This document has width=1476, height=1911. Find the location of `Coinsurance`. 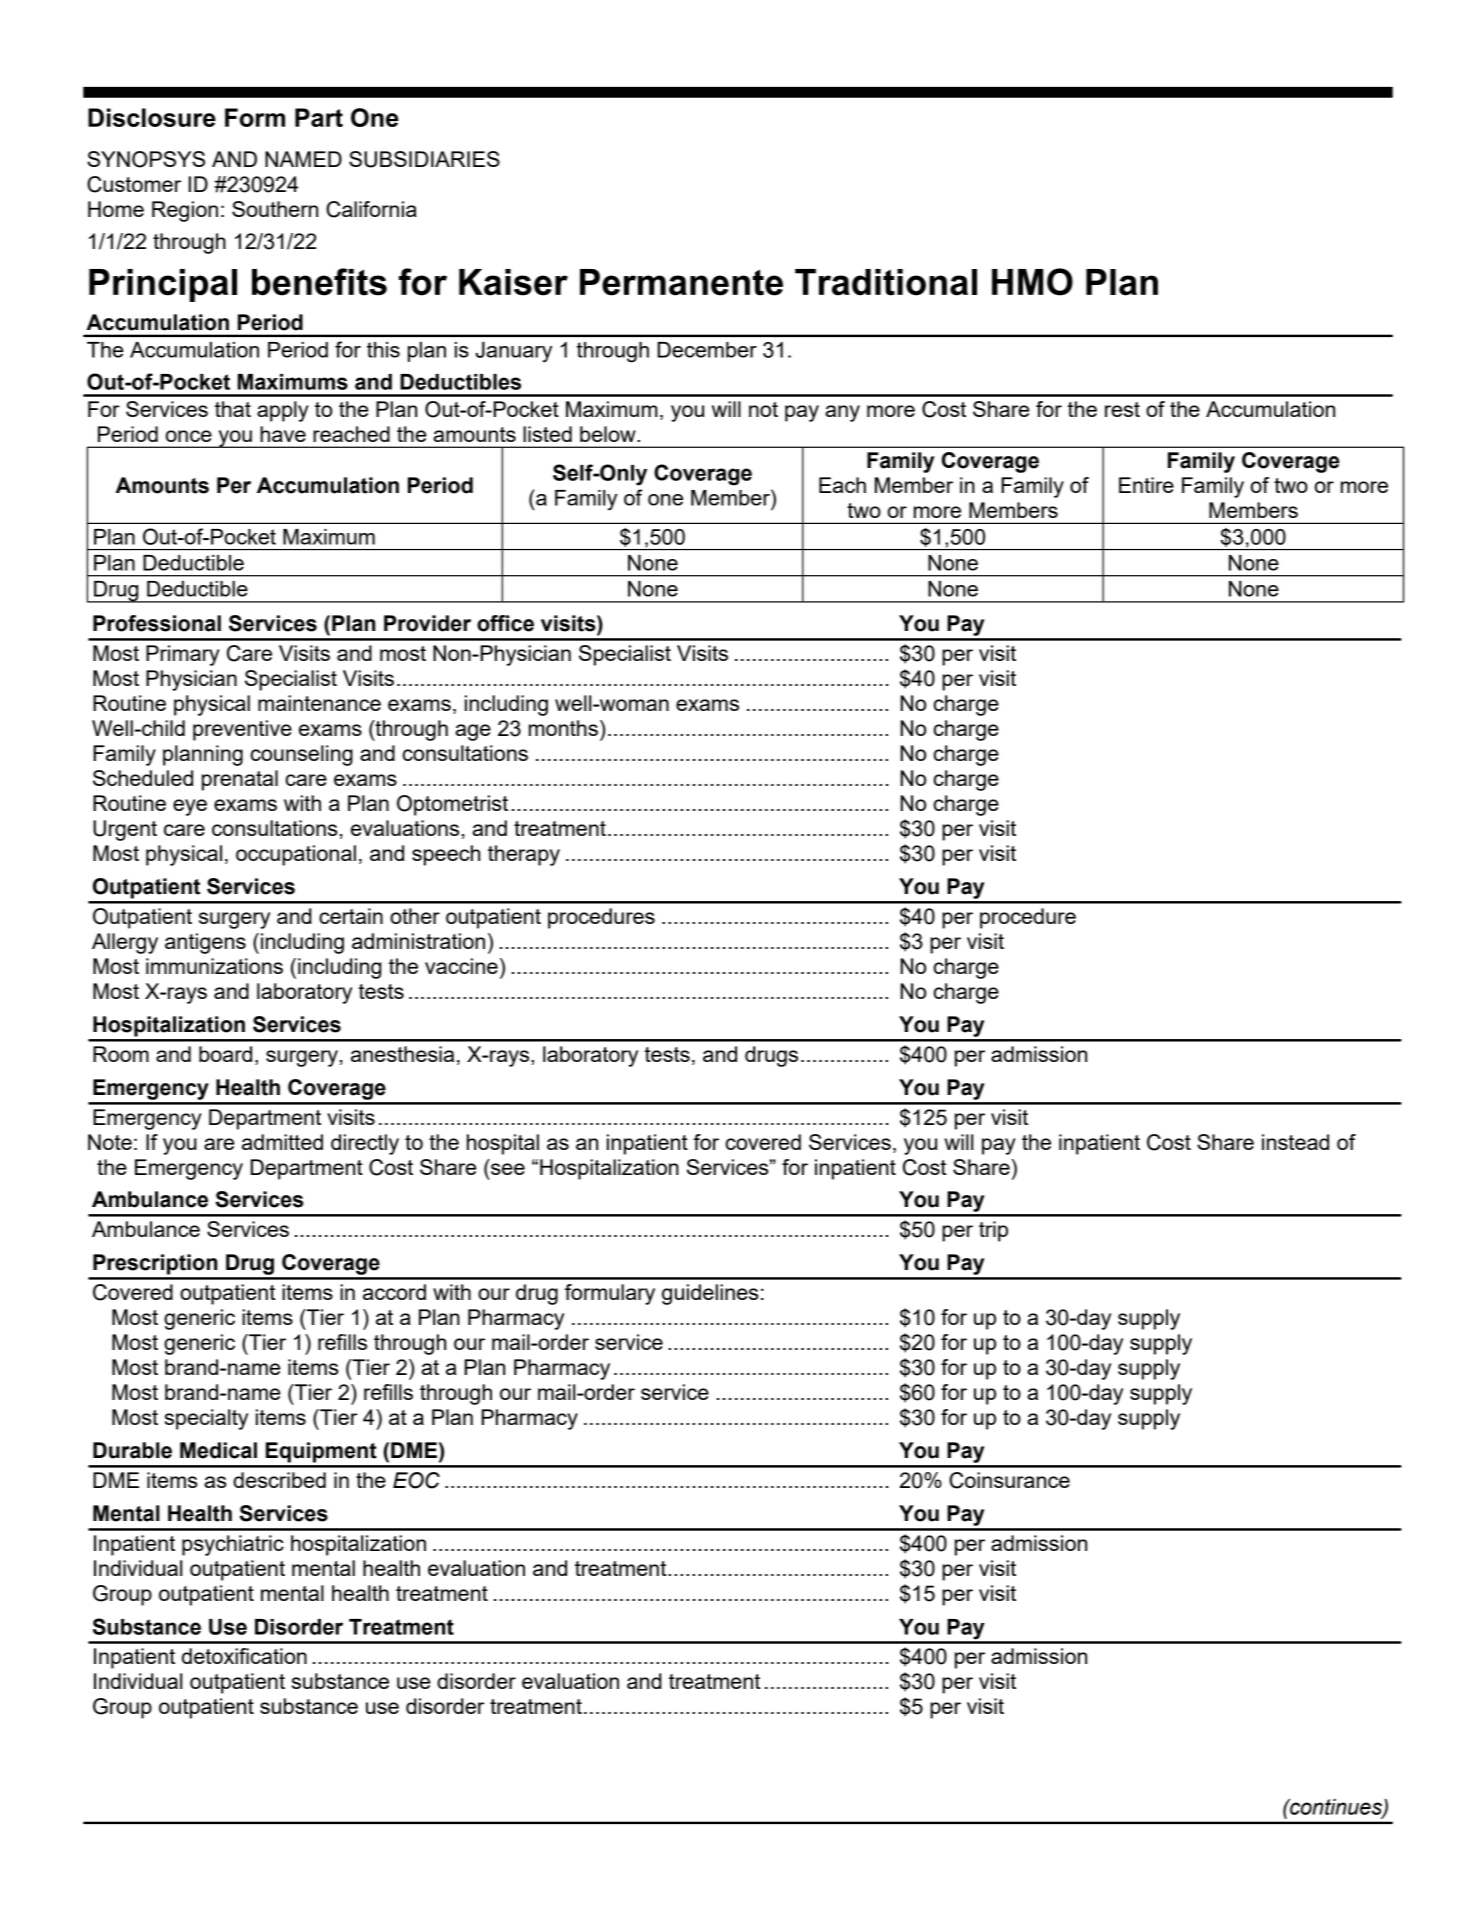

Coinsurance is located at coordinates (1009, 1480).
